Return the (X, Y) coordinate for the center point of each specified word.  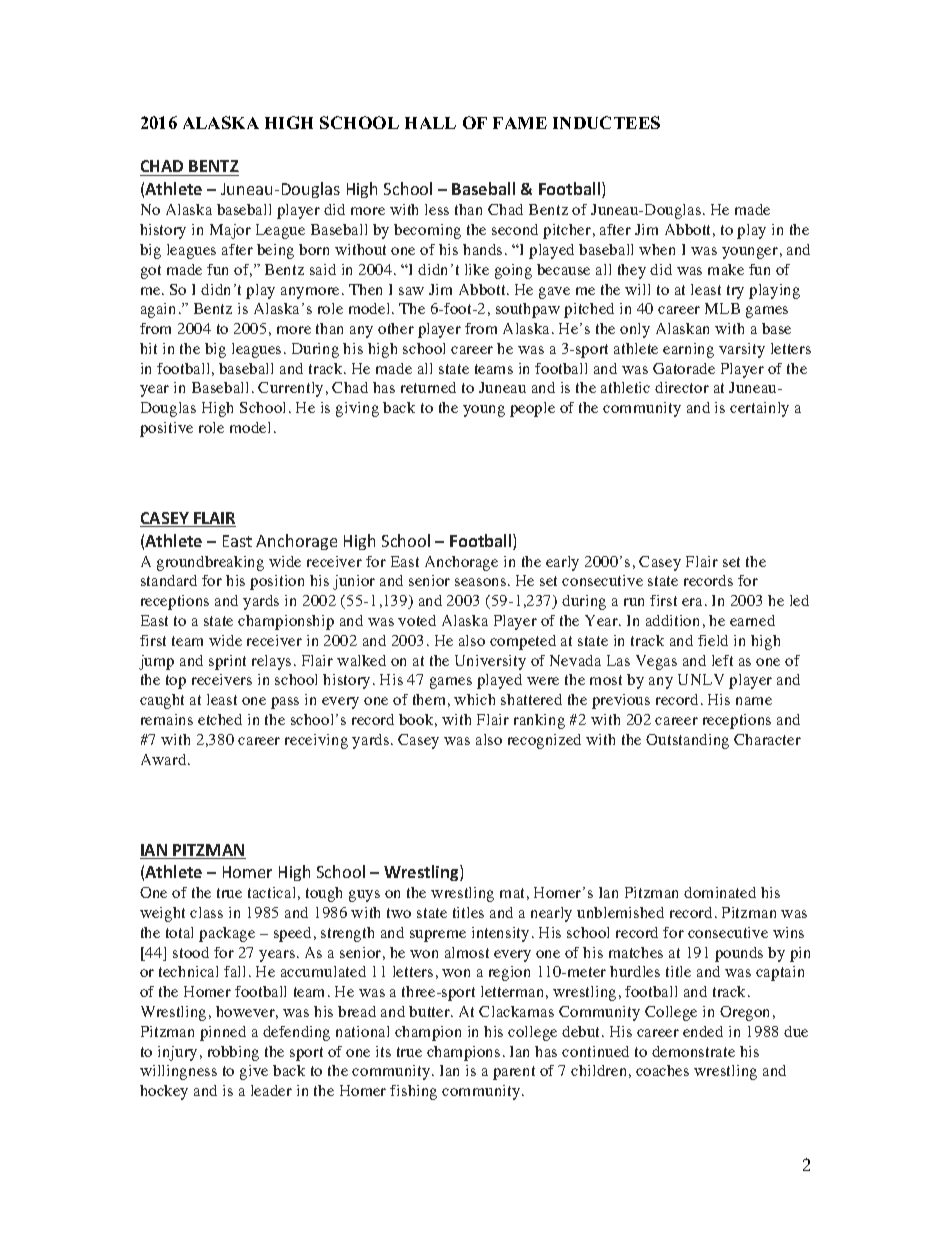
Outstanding (687, 741)
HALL (430, 123)
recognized (544, 741)
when (657, 249)
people (532, 409)
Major (230, 231)
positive (166, 429)
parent (514, 1073)
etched (220, 719)
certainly (759, 409)
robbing (233, 1053)
